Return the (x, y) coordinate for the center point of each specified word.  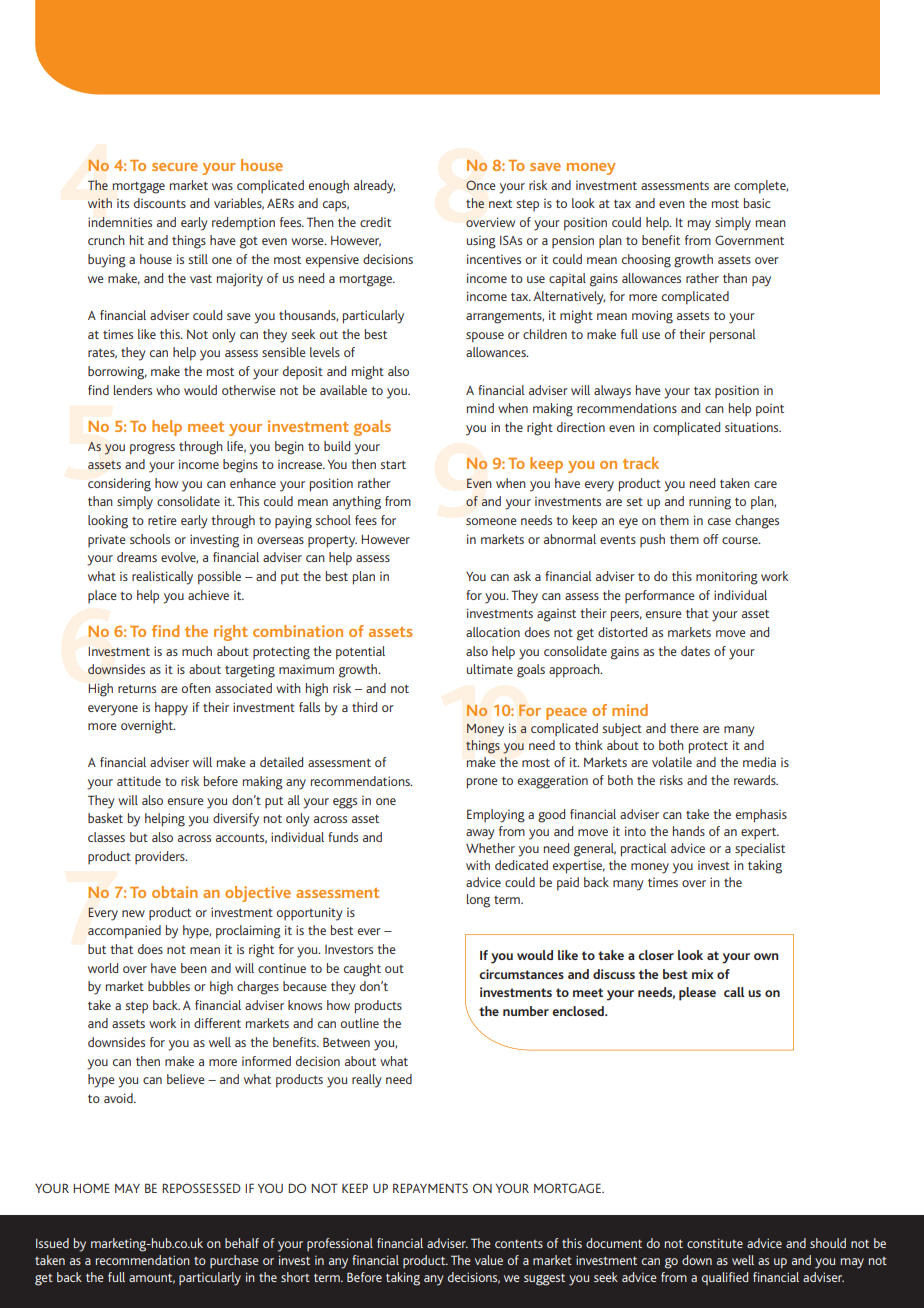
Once (480, 185)
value (489, 1260)
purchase (234, 1261)
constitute (715, 1243)
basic (757, 203)
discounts (160, 203)
